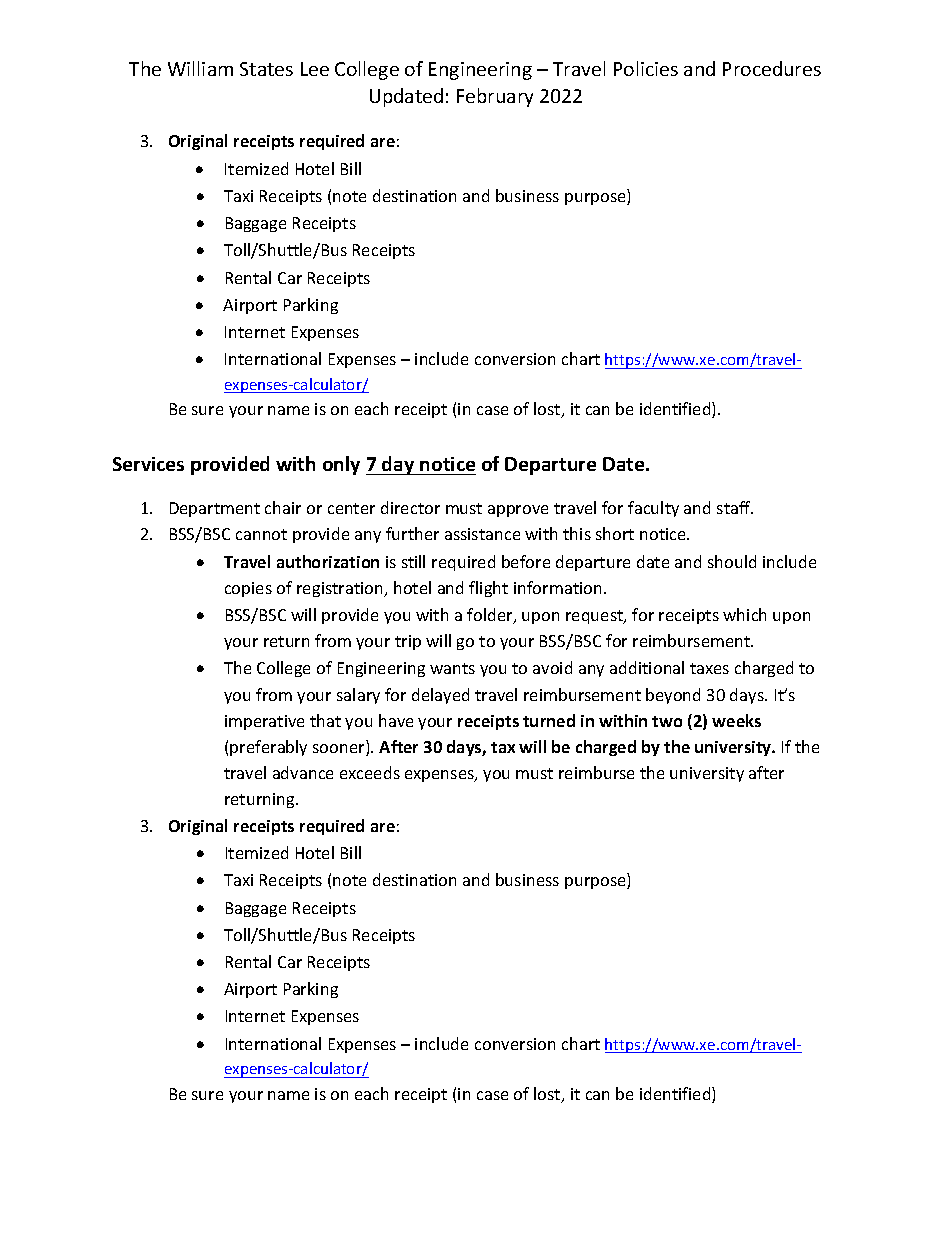 The height and width of the screenshot is (1233, 952). What do you see at coordinates (482, 534) in the screenshot?
I see `assistance` at bounding box center [482, 534].
